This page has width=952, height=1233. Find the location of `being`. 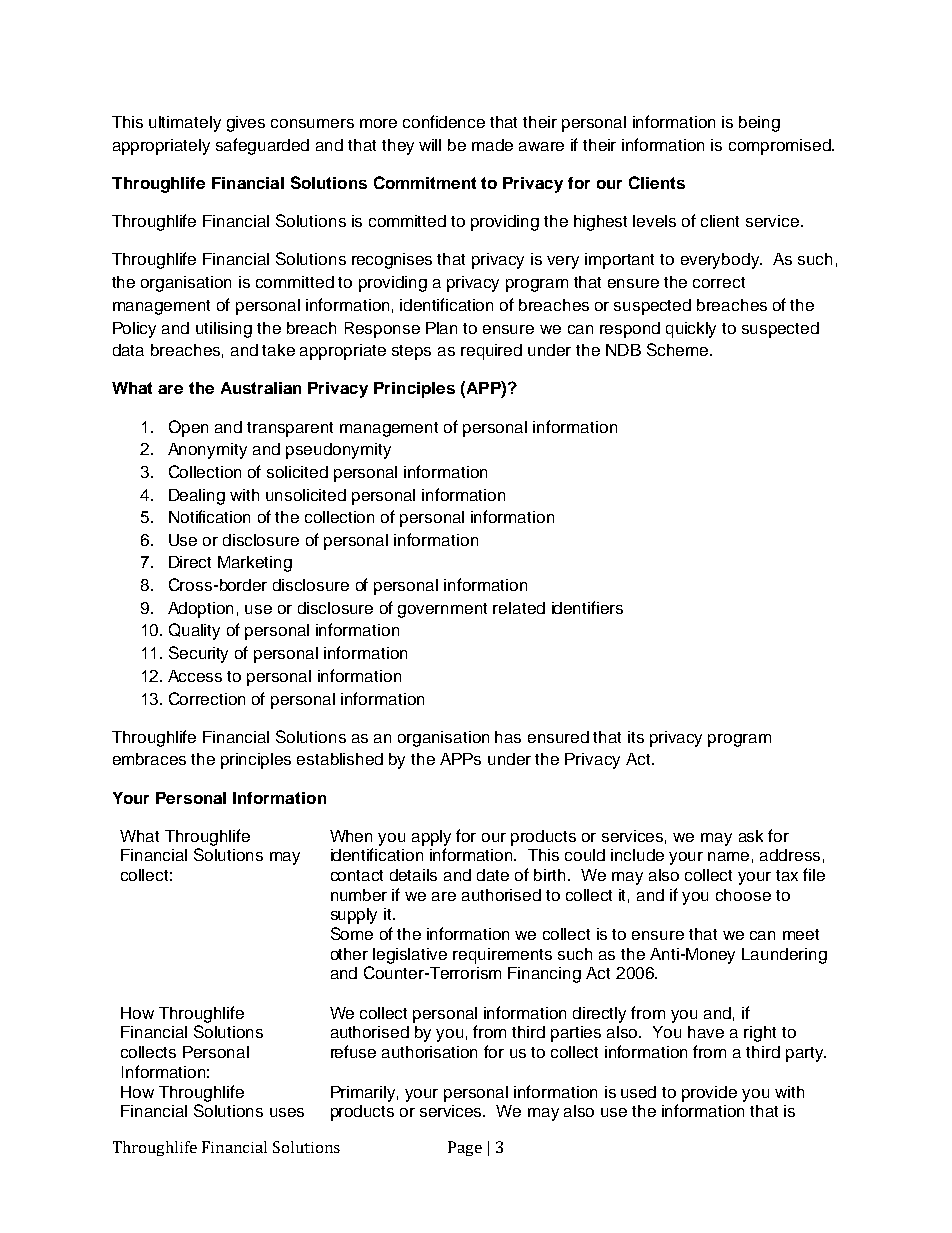

being is located at coordinates (759, 124).
